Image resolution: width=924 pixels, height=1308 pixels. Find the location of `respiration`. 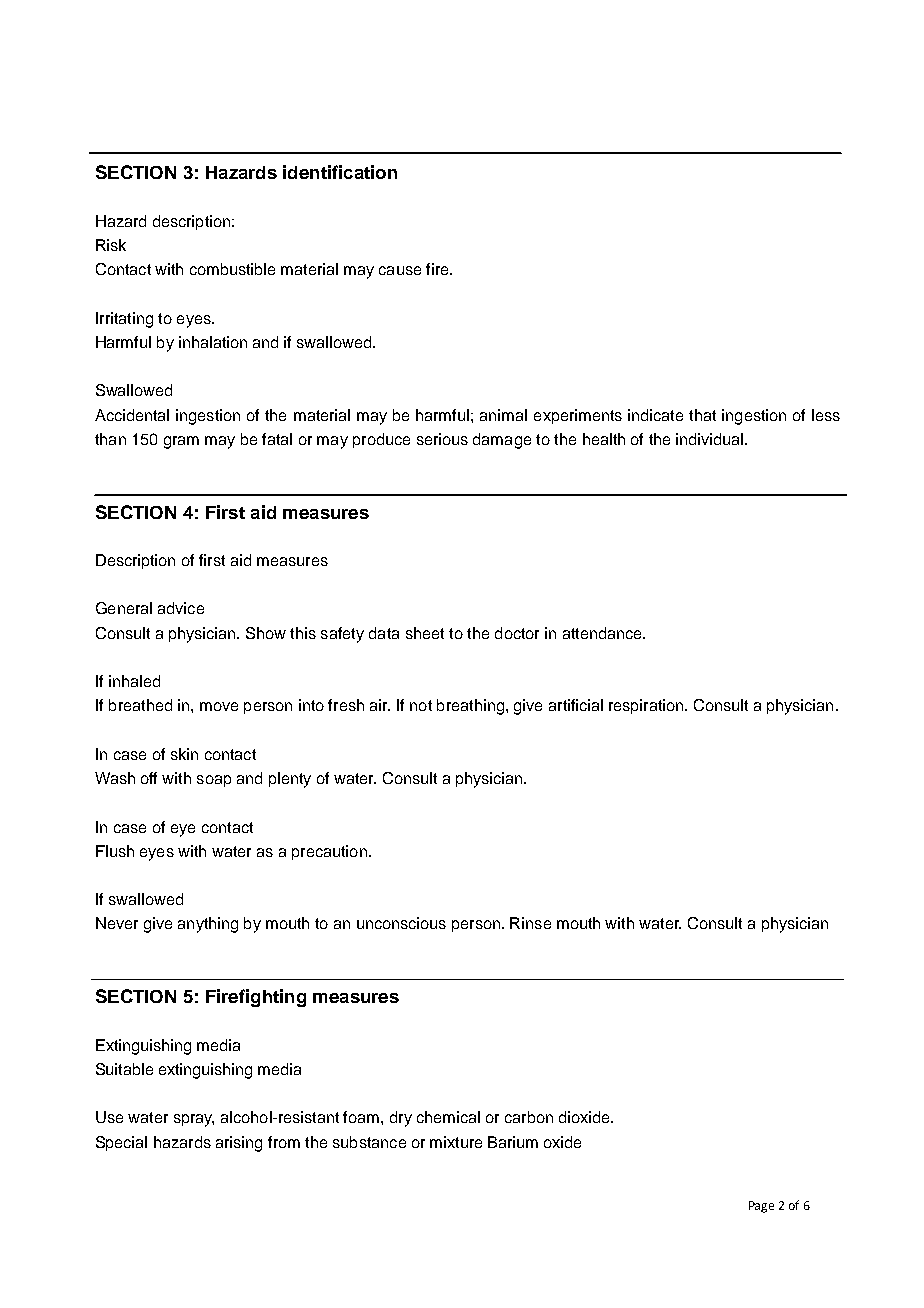

respiration is located at coordinates (647, 706).
